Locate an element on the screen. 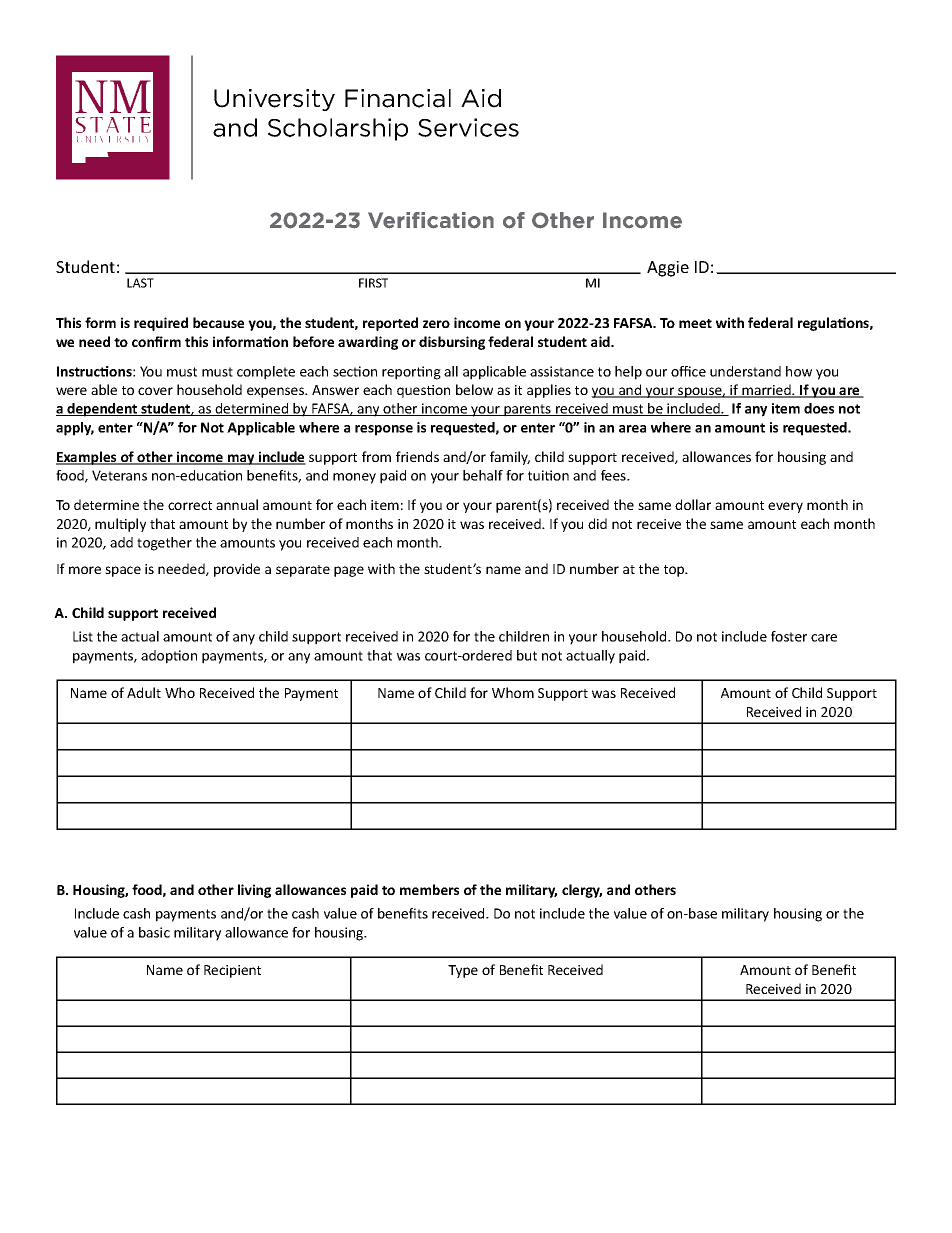 This screenshot has width=952, height=1233. together is located at coordinates (164, 544).
